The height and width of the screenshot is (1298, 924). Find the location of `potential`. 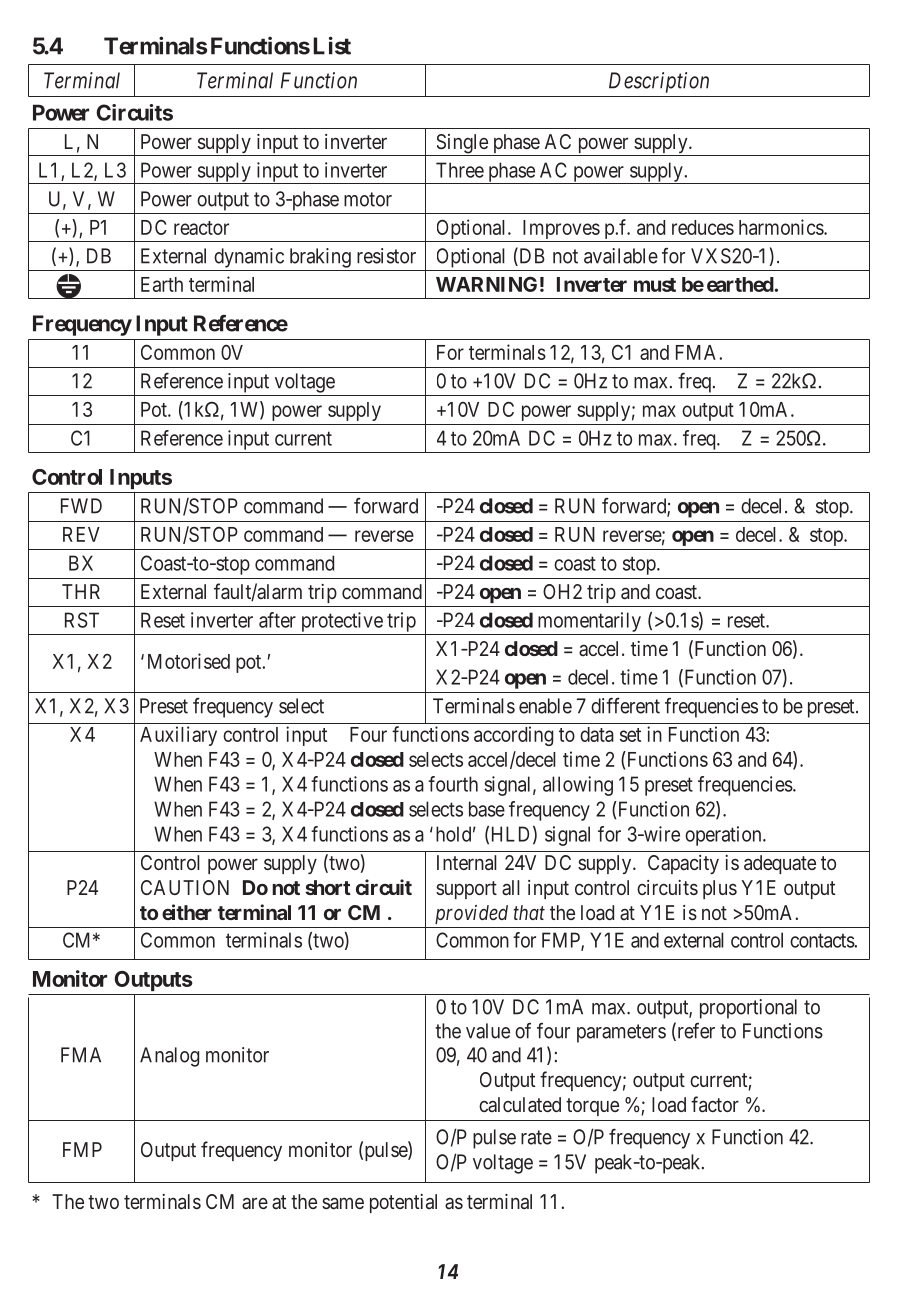

potential is located at coordinates (403, 1203).
